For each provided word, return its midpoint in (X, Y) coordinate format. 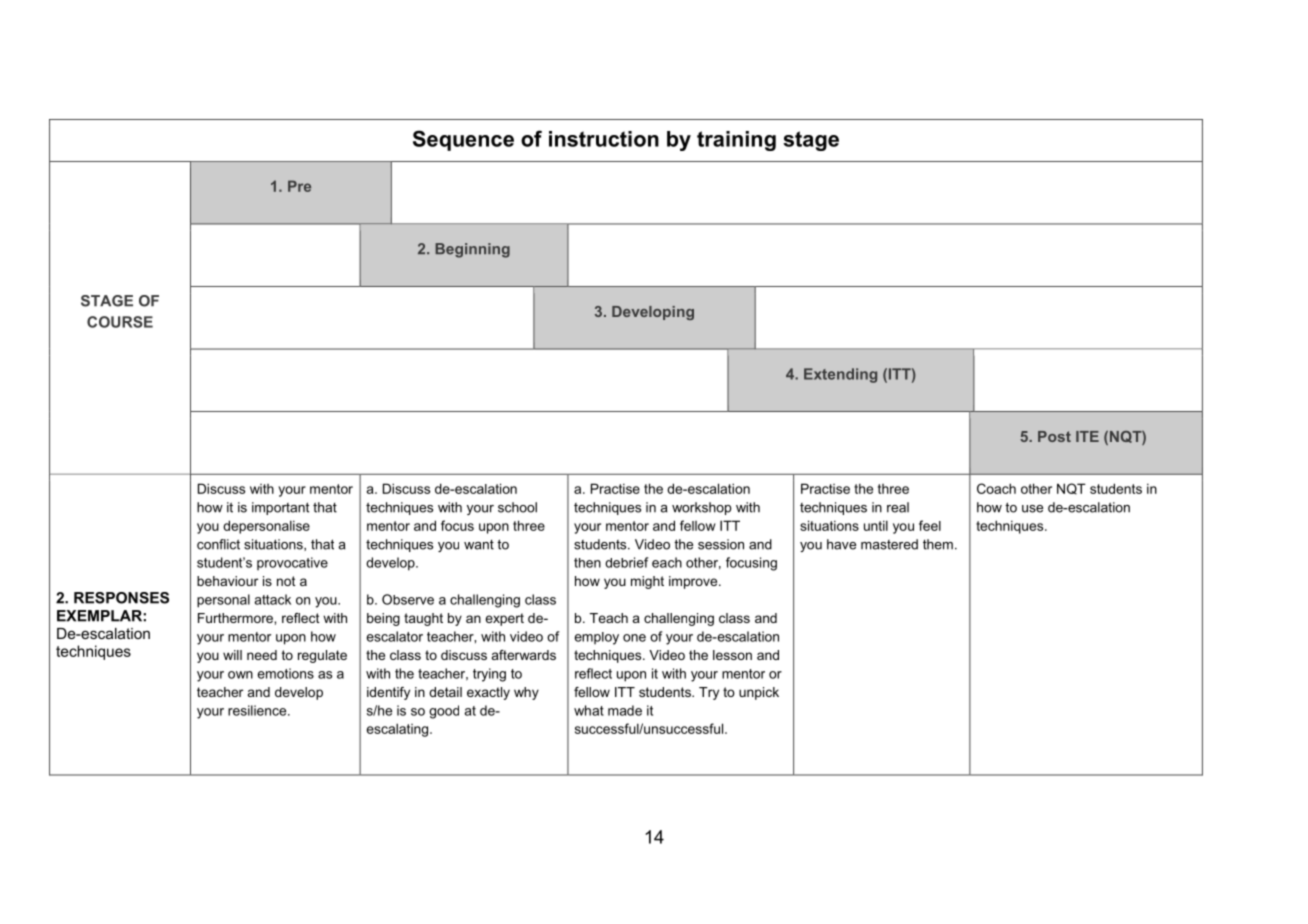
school (517, 507)
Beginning (472, 250)
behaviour (227, 581)
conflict (218, 544)
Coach (996, 488)
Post (1054, 436)
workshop (702, 508)
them (938, 544)
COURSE (120, 322)
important (280, 508)
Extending (840, 375)
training (736, 141)
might (647, 582)
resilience (258, 710)
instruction (604, 139)
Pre (299, 186)
